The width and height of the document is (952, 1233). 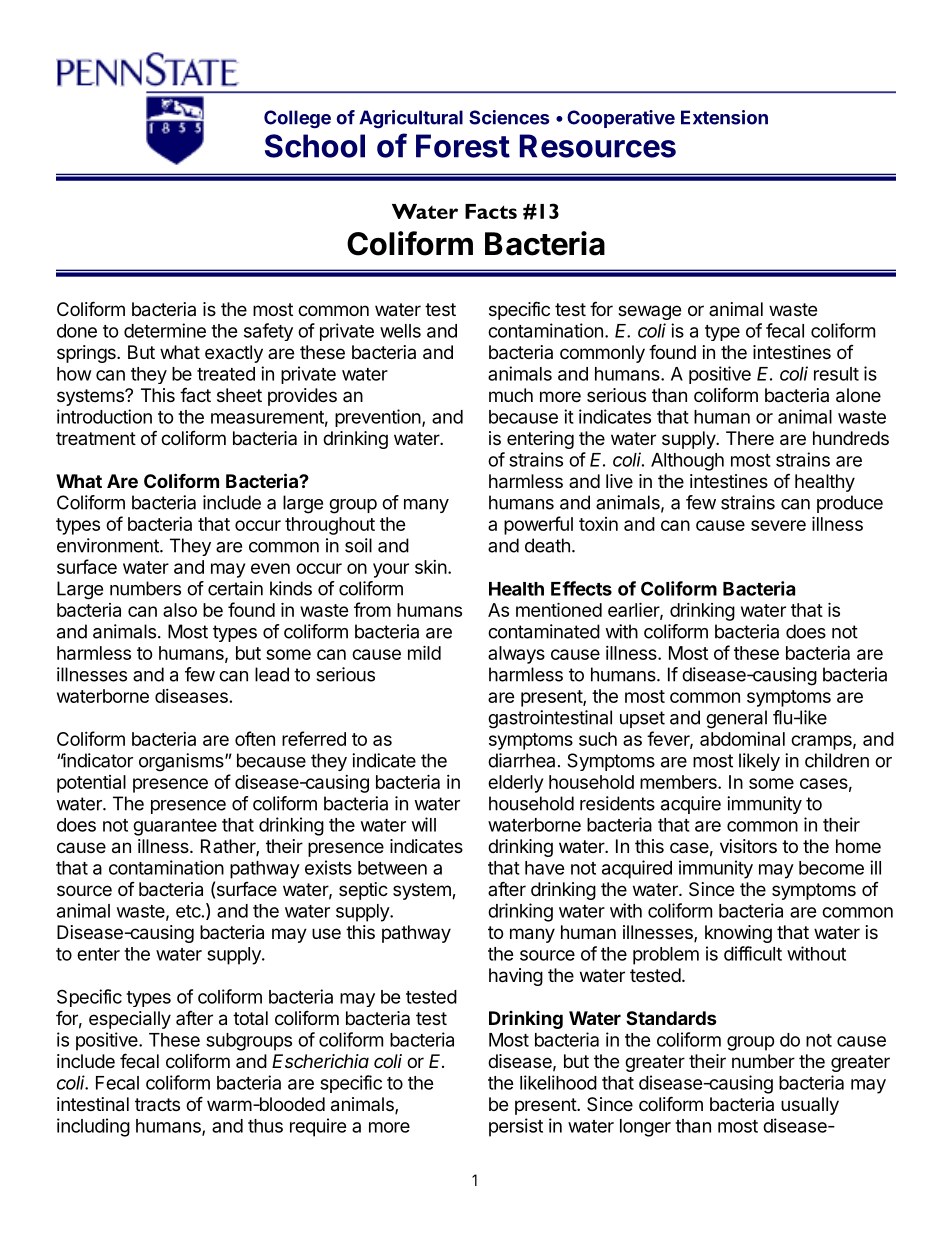 What do you see at coordinates (109, 545) in the document?
I see `environment` at bounding box center [109, 545].
